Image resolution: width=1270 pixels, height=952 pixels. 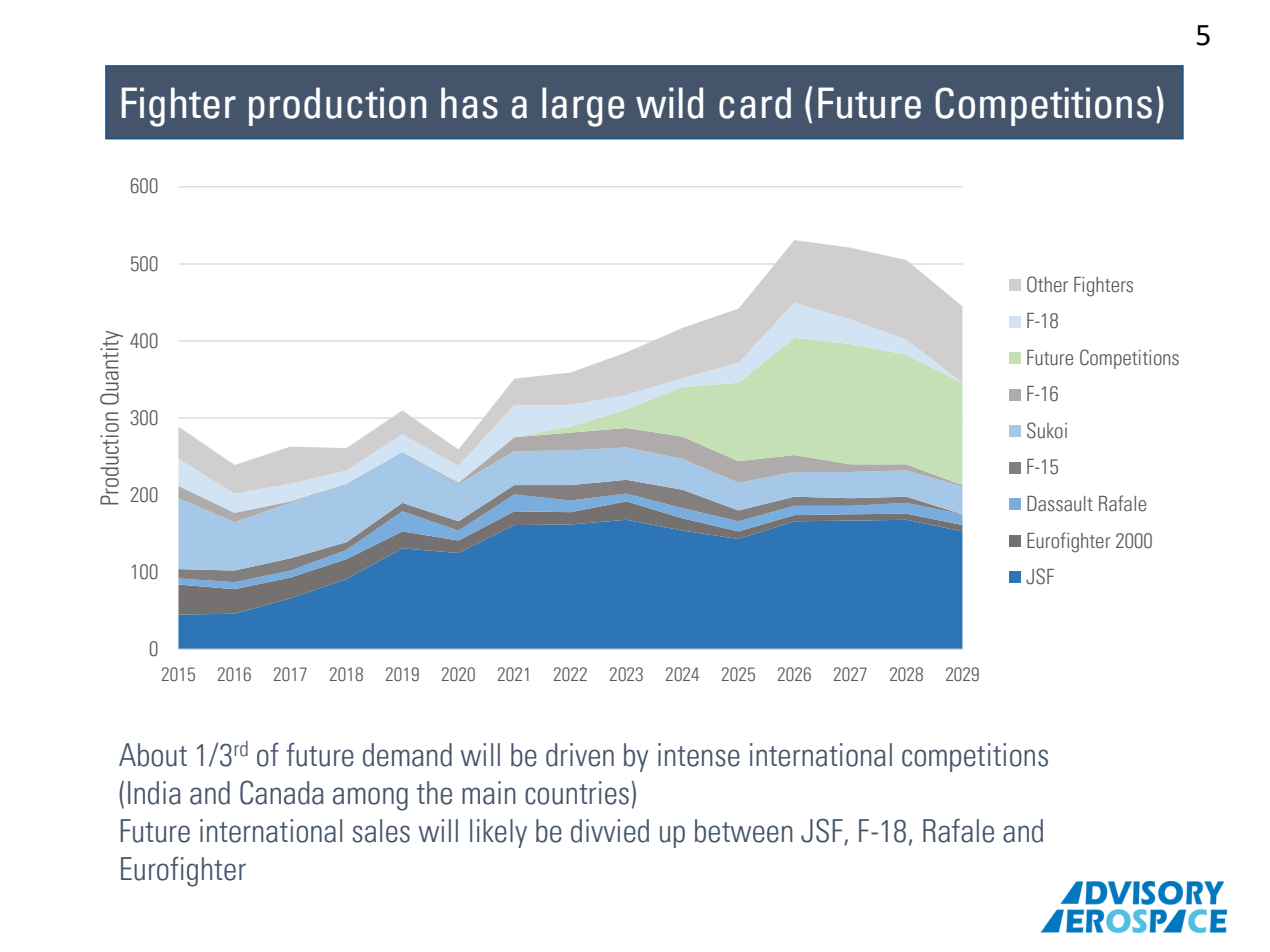 I want to click on card, so click(x=755, y=103).
